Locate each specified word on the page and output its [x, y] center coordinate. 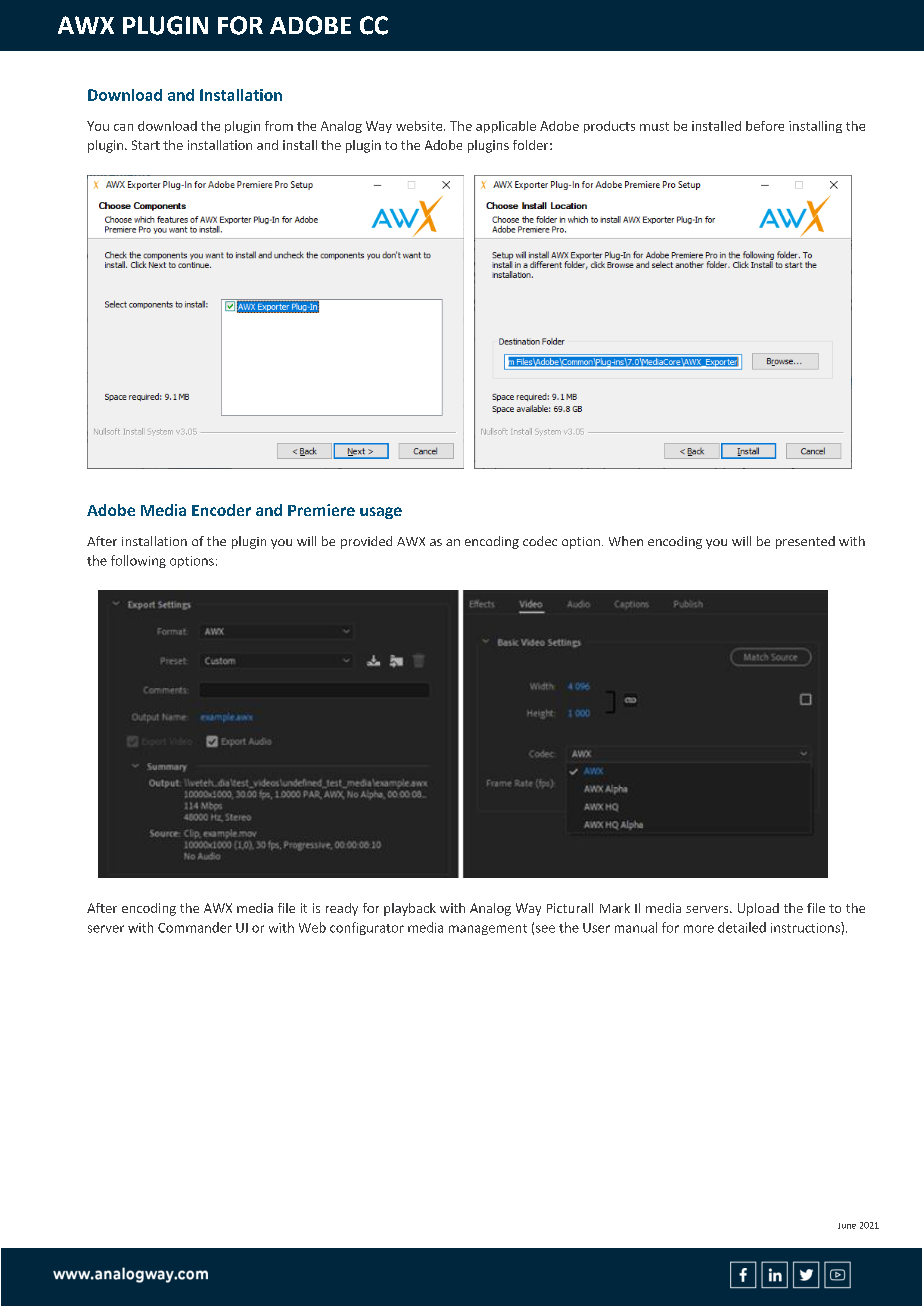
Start [146, 145]
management [488, 929]
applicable [506, 127]
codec [540, 541]
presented [805, 542]
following [138, 561]
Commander [195, 927]
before [765, 126]
